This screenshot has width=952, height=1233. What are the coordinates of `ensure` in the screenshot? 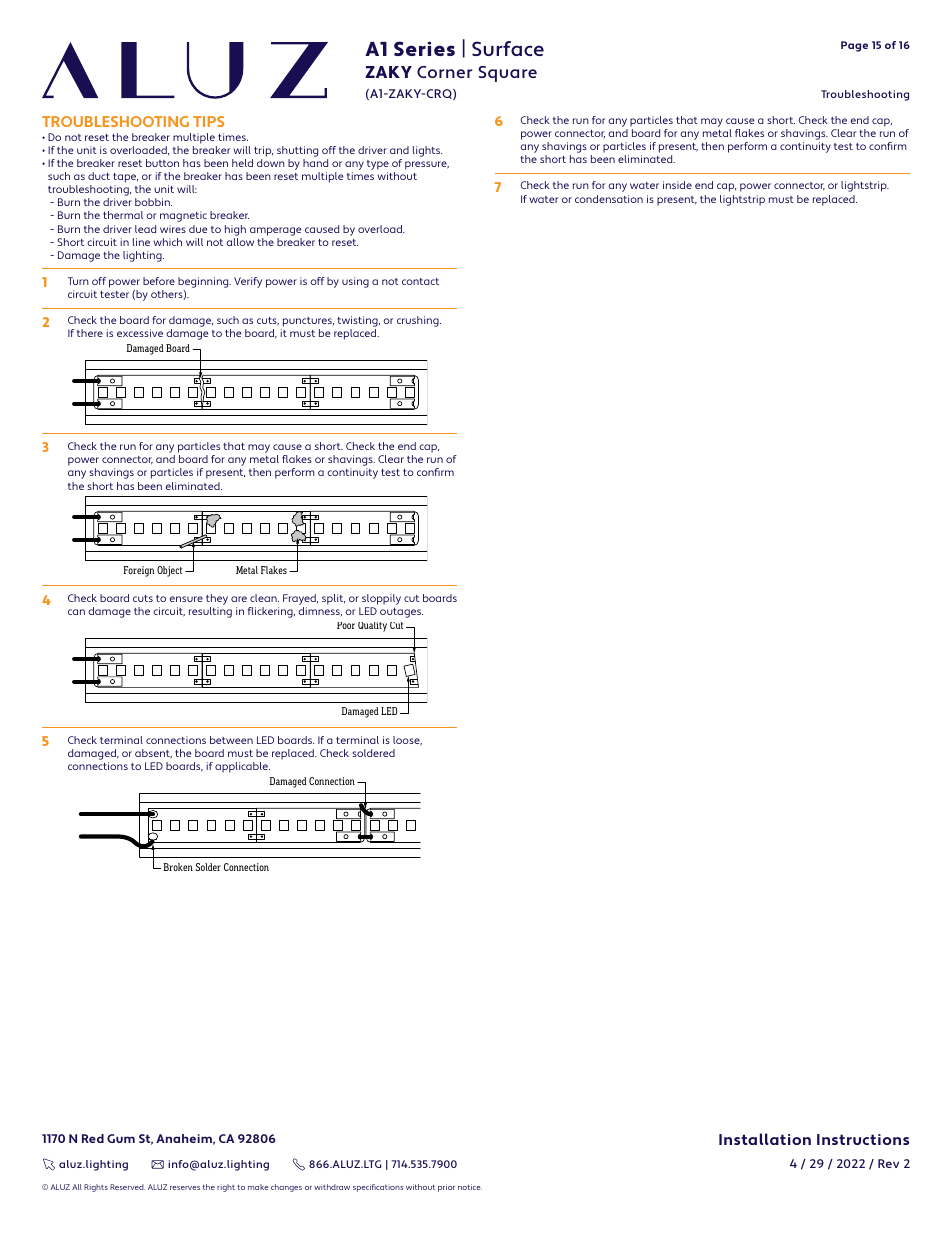 It's located at (186, 599).
